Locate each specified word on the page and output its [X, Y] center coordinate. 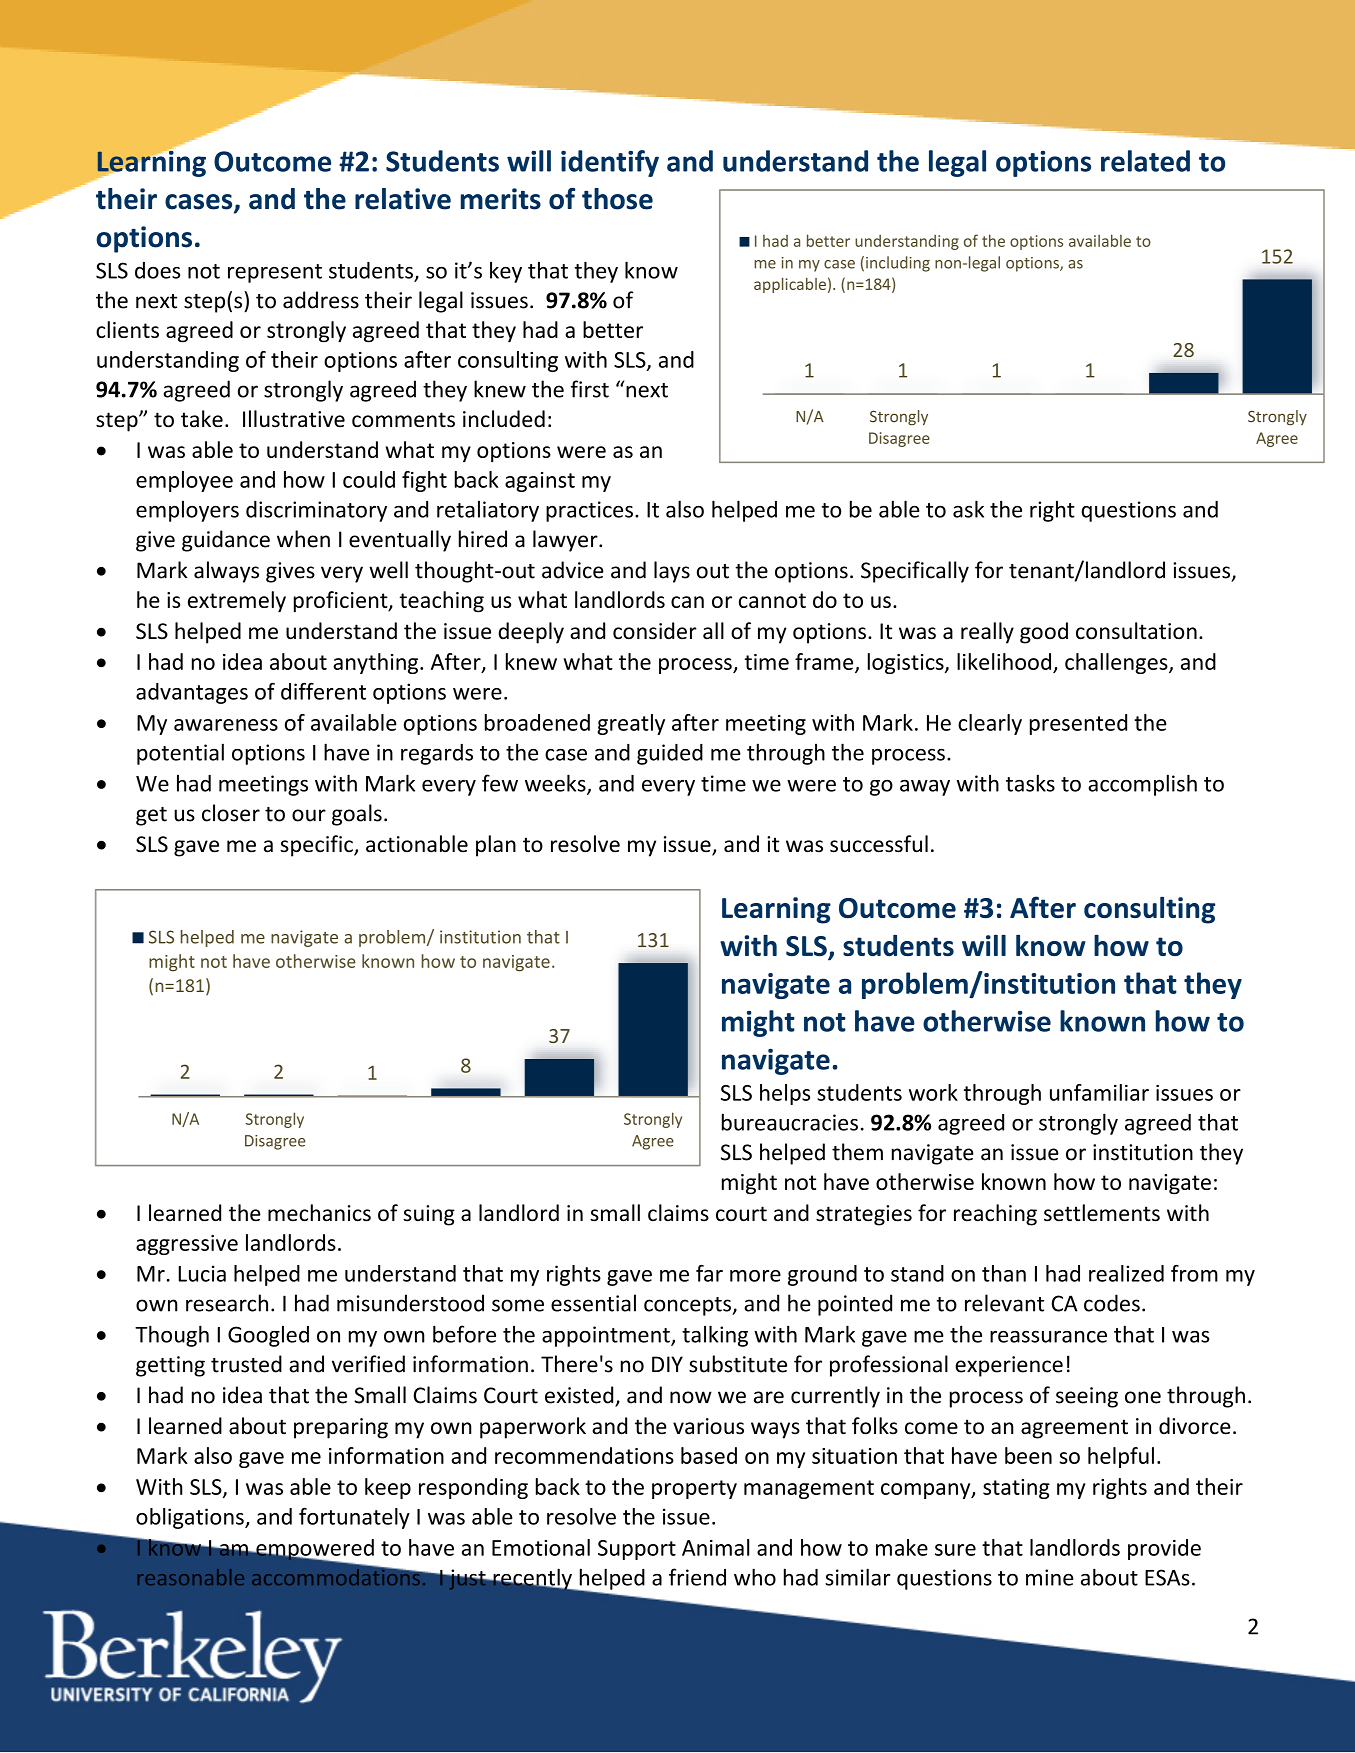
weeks [556, 784]
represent [275, 273]
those [617, 199]
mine [1050, 1577]
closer [231, 813]
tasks [1030, 783]
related [1145, 161]
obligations [191, 1518]
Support [637, 1550]
